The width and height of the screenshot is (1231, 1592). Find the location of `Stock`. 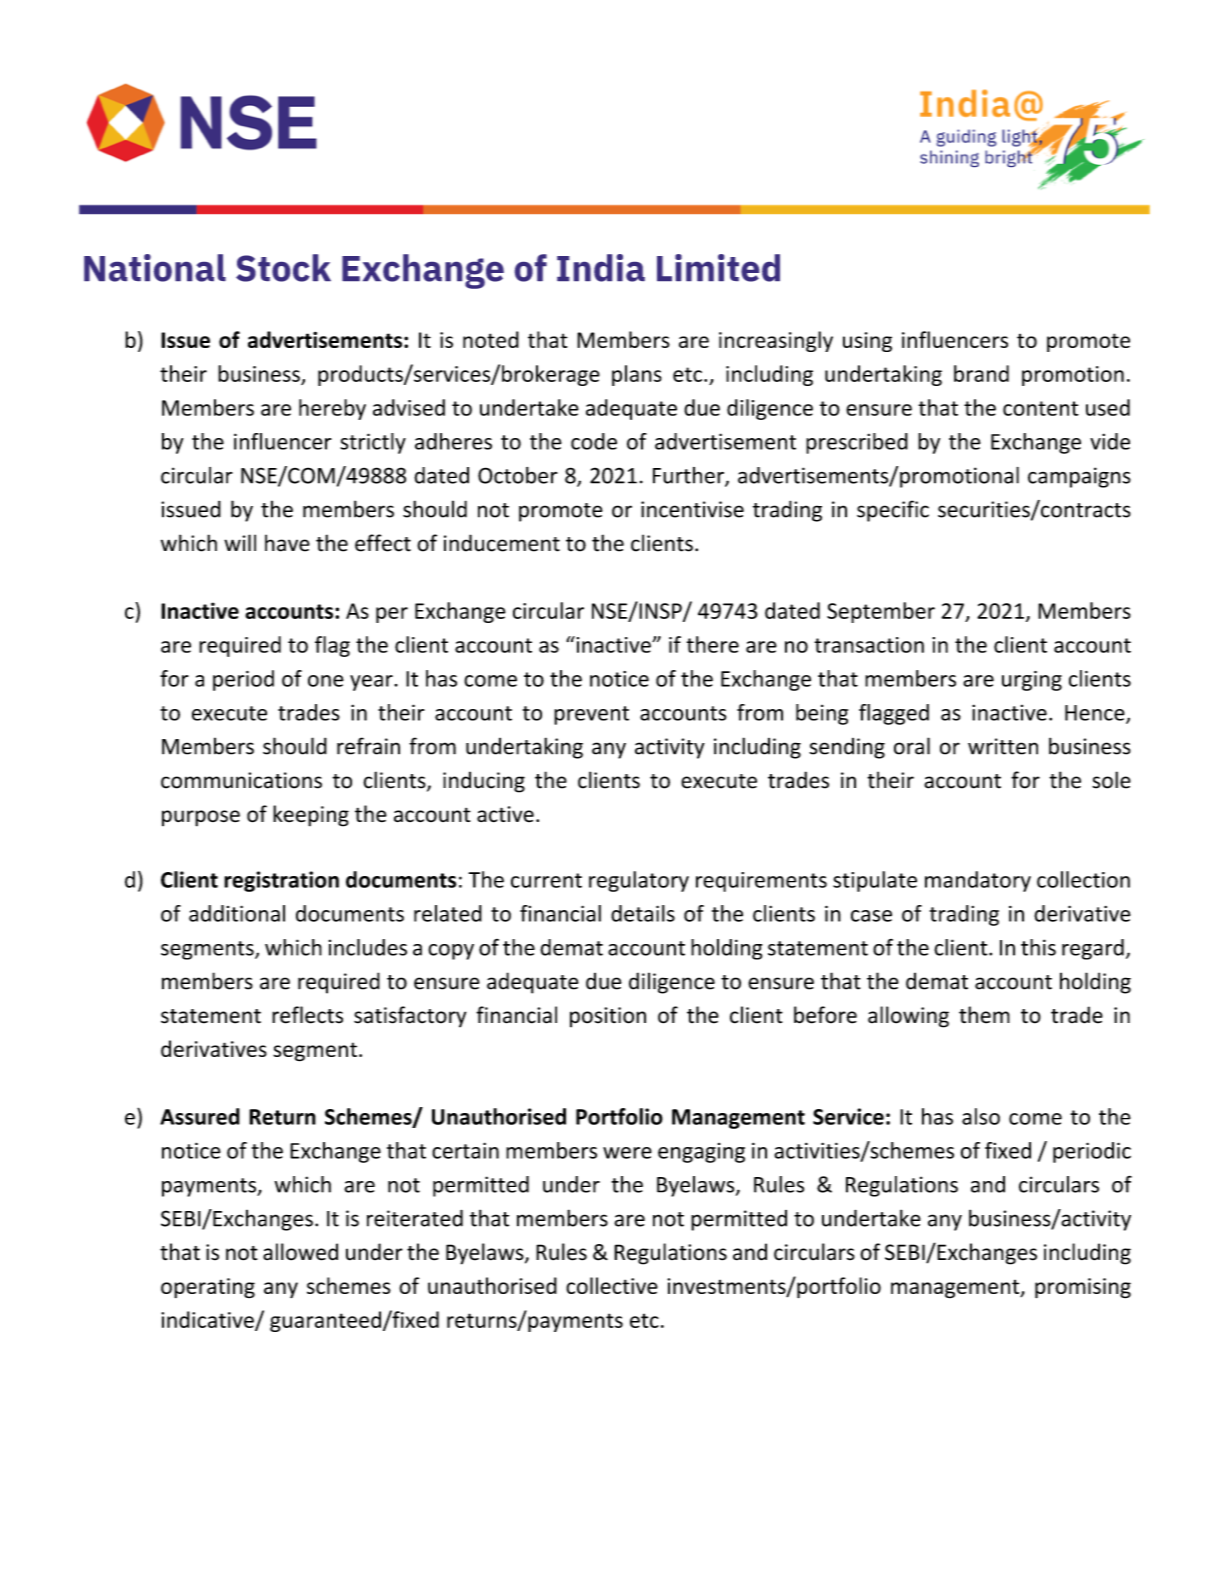

Stock is located at coordinates (283, 268).
